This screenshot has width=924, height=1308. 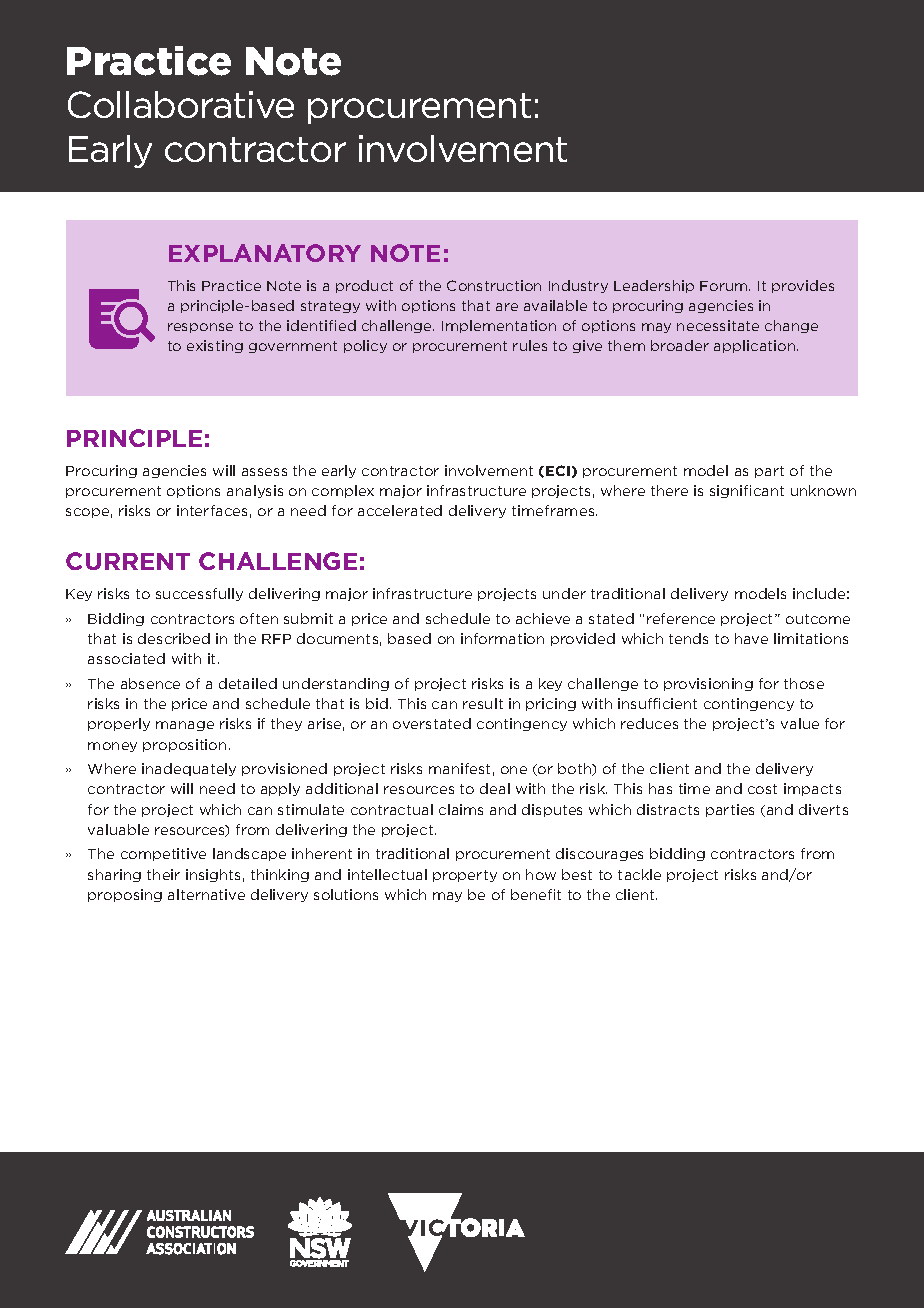 I want to click on application, so click(x=756, y=346).
